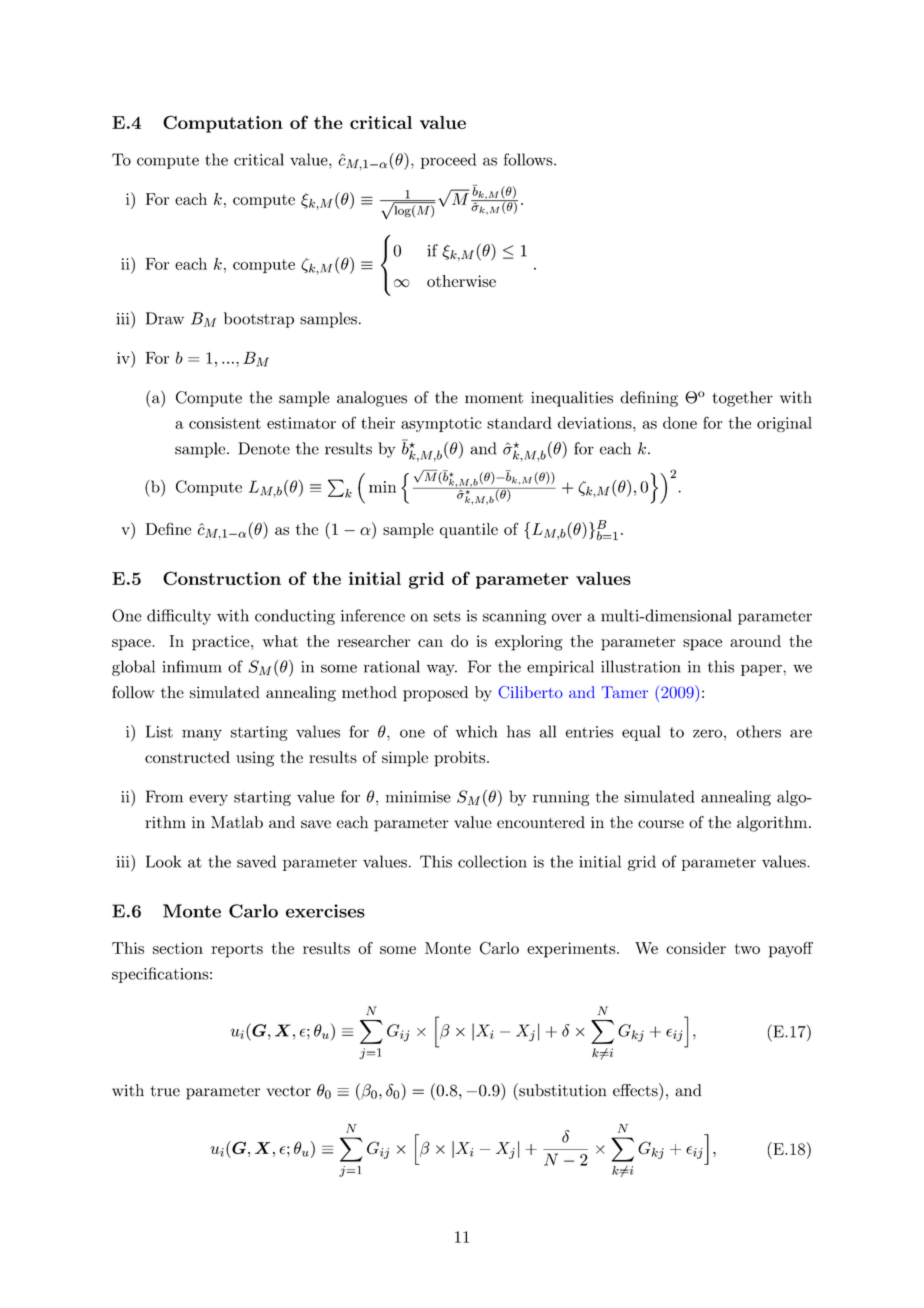  What do you see at coordinates (225, 423) in the image?
I see `consistent` at bounding box center [225, 423].
